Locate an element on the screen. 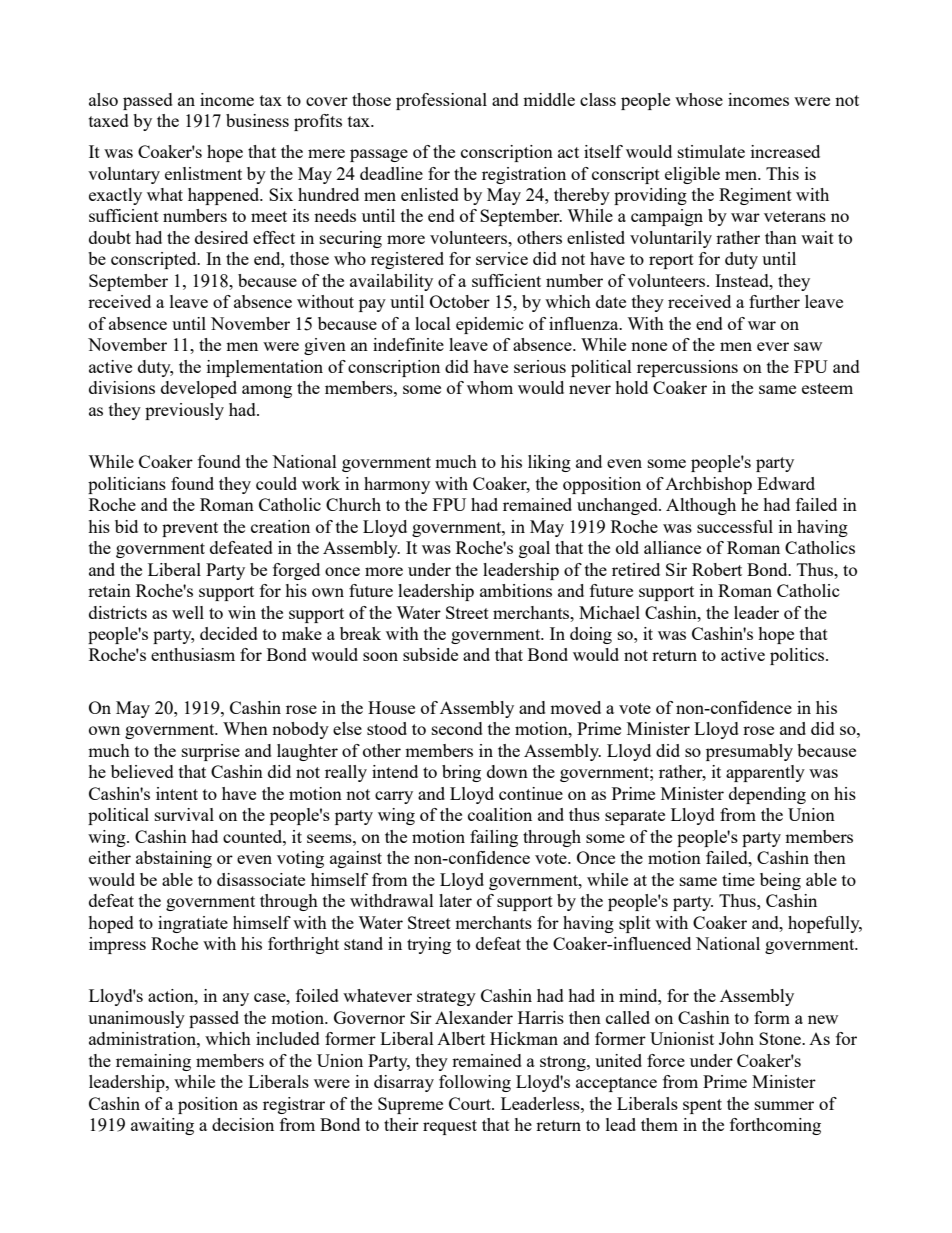 Image resolution: width=952 pixels, height=1233 pixels. spent is located at coordinates (702, 1106).
